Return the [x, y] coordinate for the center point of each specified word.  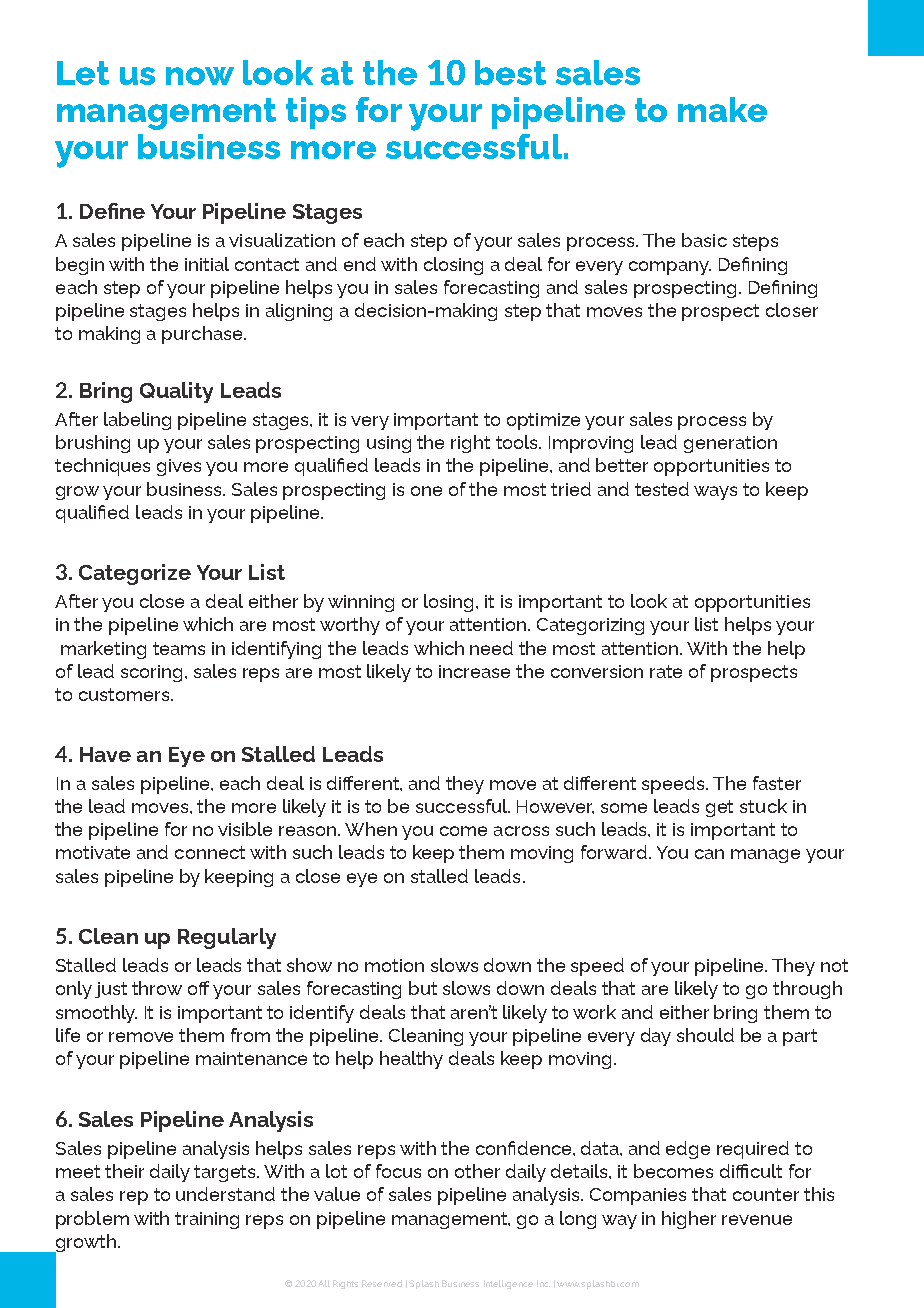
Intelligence [508, 1284]
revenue [757, 1220]
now [200, 76]
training [207, 1220]
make [722, 109]
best [510, 72]
